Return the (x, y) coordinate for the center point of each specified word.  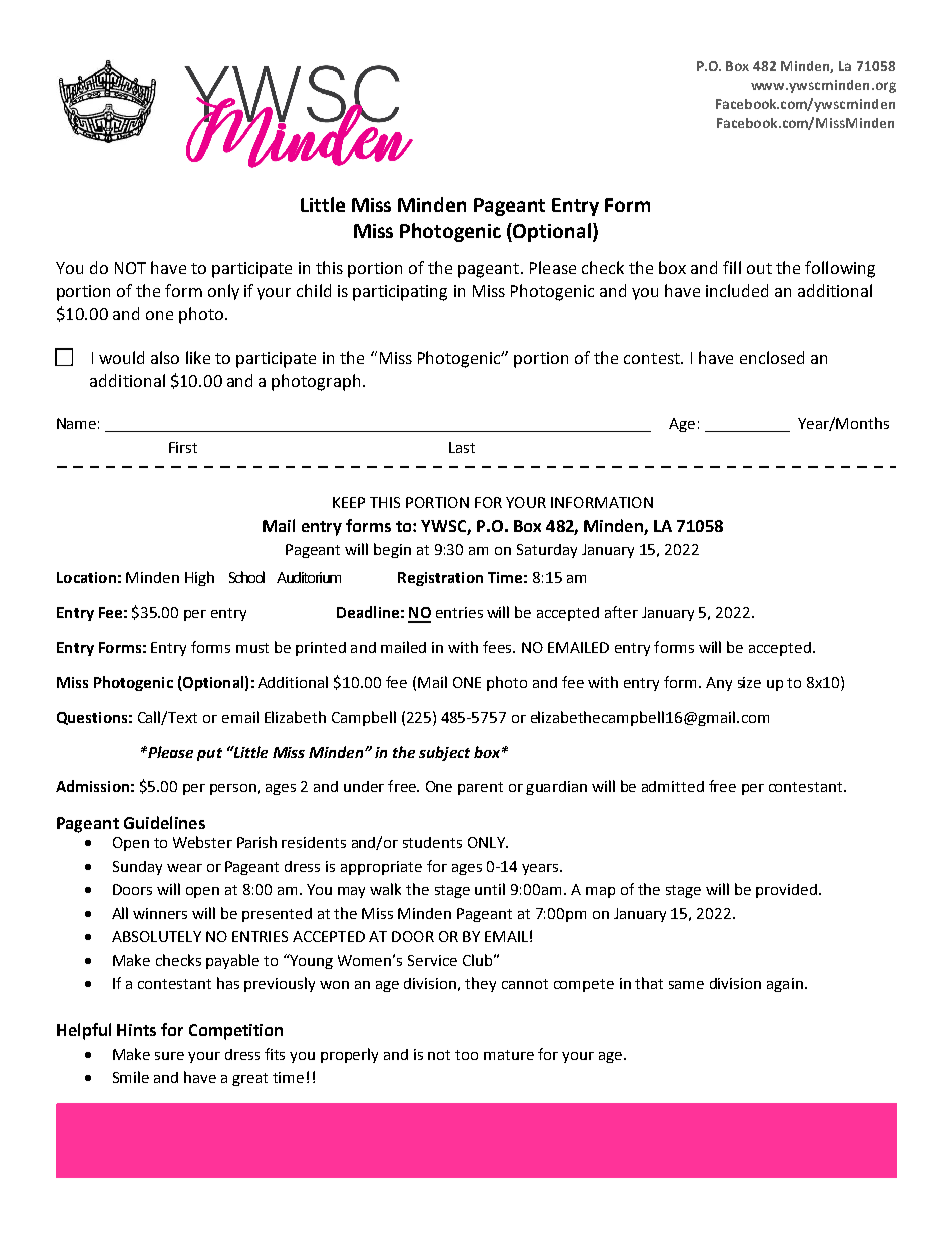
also (165, 357)
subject (444, 753)
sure (169, 1056)
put (209, 754)
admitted (673, 786)
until (490, 889)
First (183, 447)
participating (400, 293)
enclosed (772, 357)
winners (160, 913)
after (621, 612)
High (199, 578)
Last (462, 447)
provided (786, 891)
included (737, 290)
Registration (440, 579)
